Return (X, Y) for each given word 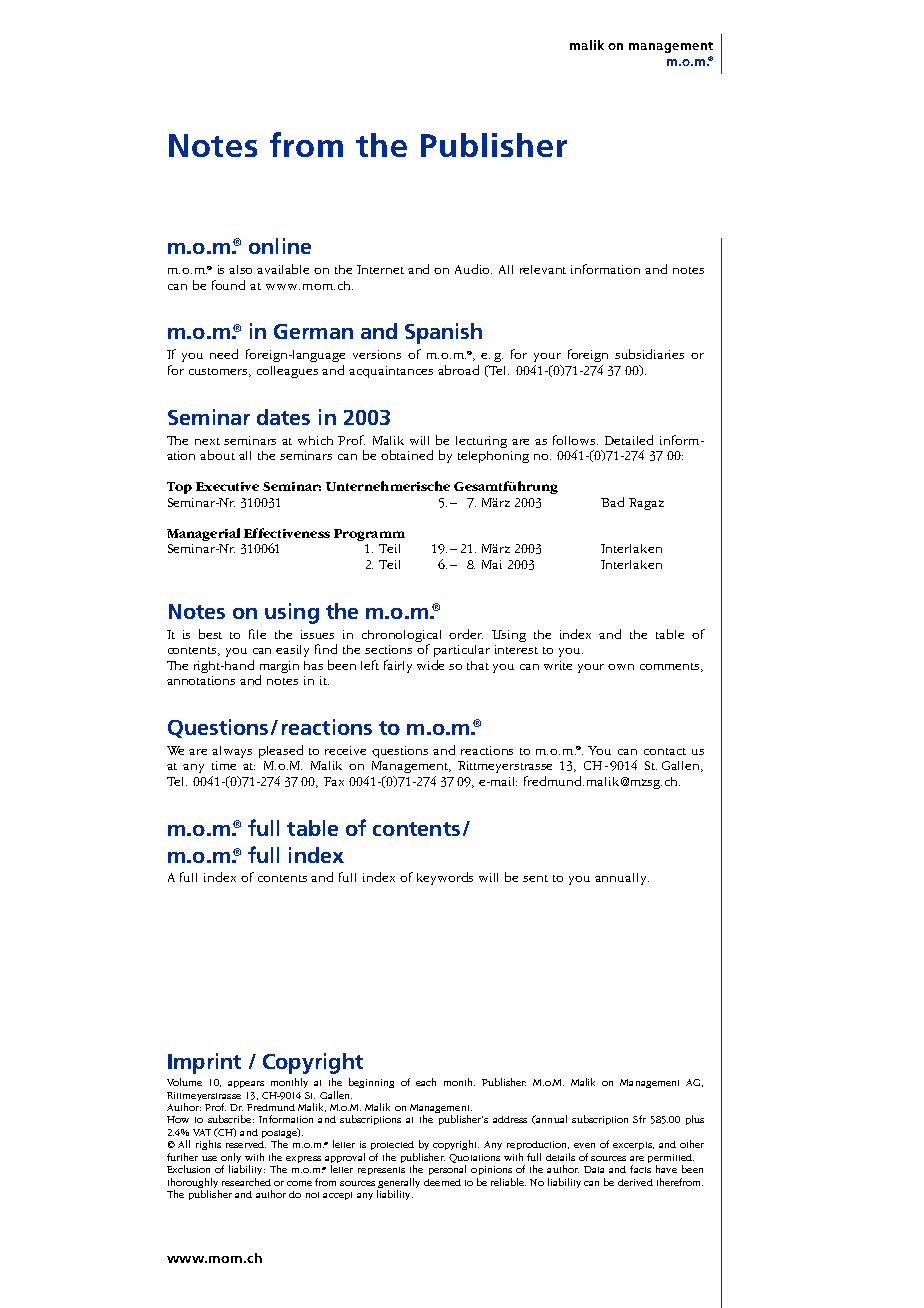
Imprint (204, 1063)
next (207, 441)
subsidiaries (649, 354)
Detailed (629, 440)
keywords (445, 878)
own (621, 667)
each (426, 1082)
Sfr (639, 1119)
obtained (407, 455)
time (224, 765)
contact (665, 751)
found (228, 285)
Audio (473, 269)
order (466, 634)
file (257, 634)
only (231, 1159)
